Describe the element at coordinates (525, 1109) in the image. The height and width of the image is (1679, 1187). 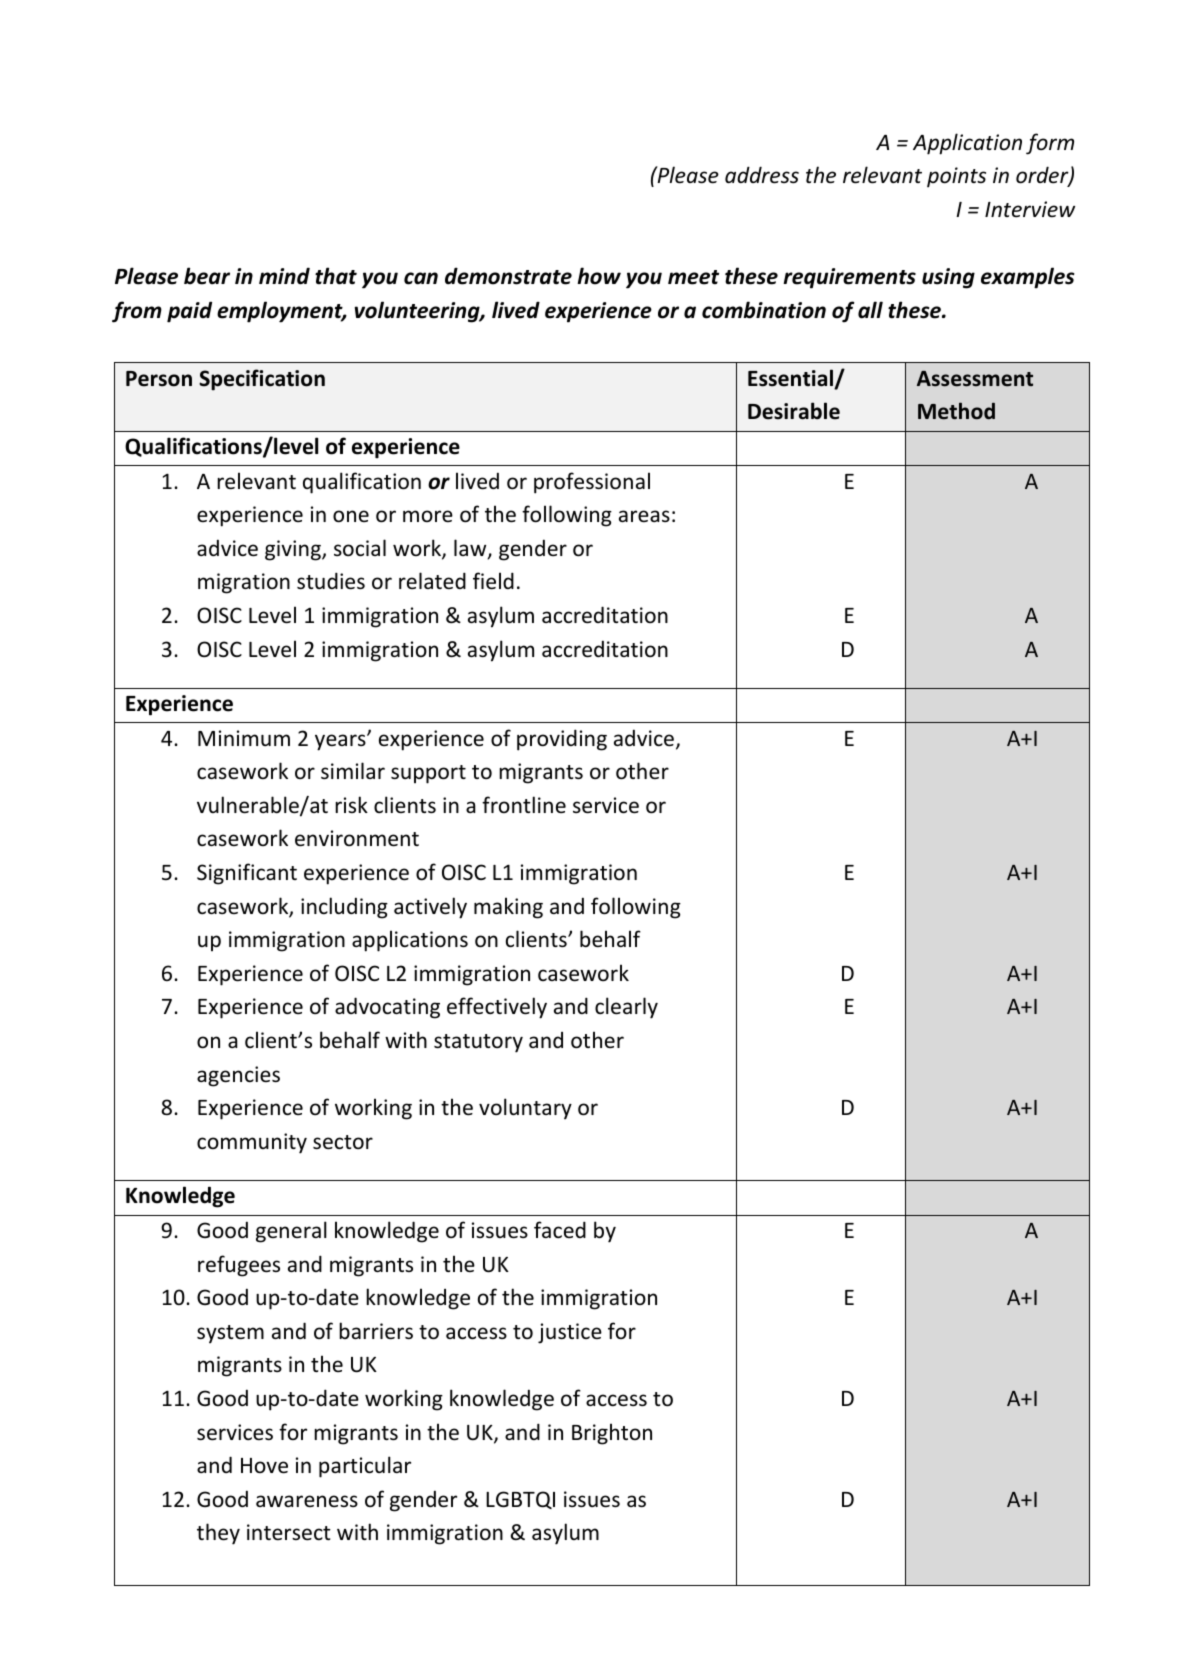
I see `voluntary` at that location.
